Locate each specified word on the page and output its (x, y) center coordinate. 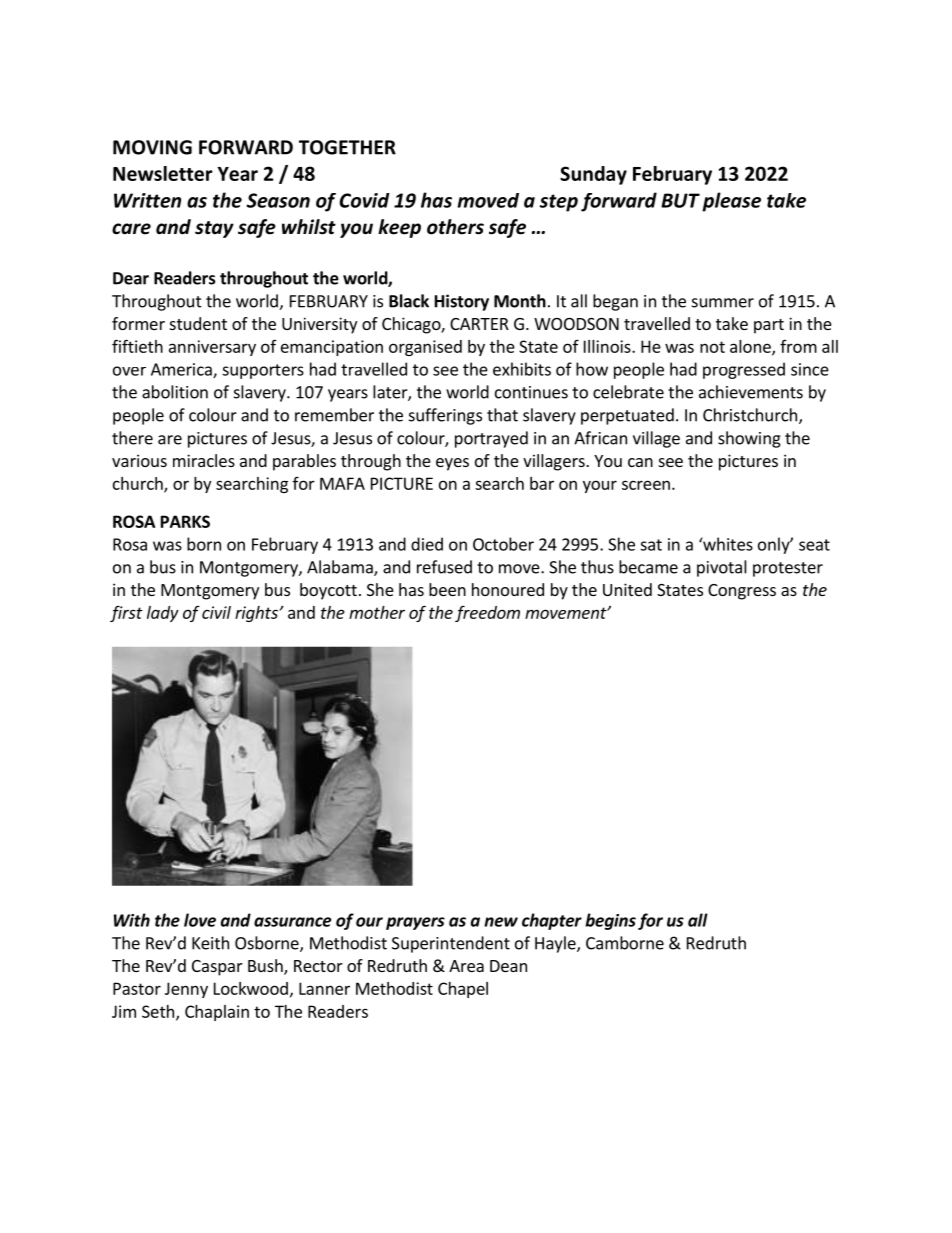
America (182, 370)
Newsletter (163, 173)
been (447, 589)
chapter (552, 921)
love (200, 920)
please (731, 202)
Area (466, 966)
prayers (415, 923)
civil (216, 612)
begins (610, 921)
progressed (744, 370)
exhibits (522, 369)
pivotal (722, 568)
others (455, 227)
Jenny (186, 990)
